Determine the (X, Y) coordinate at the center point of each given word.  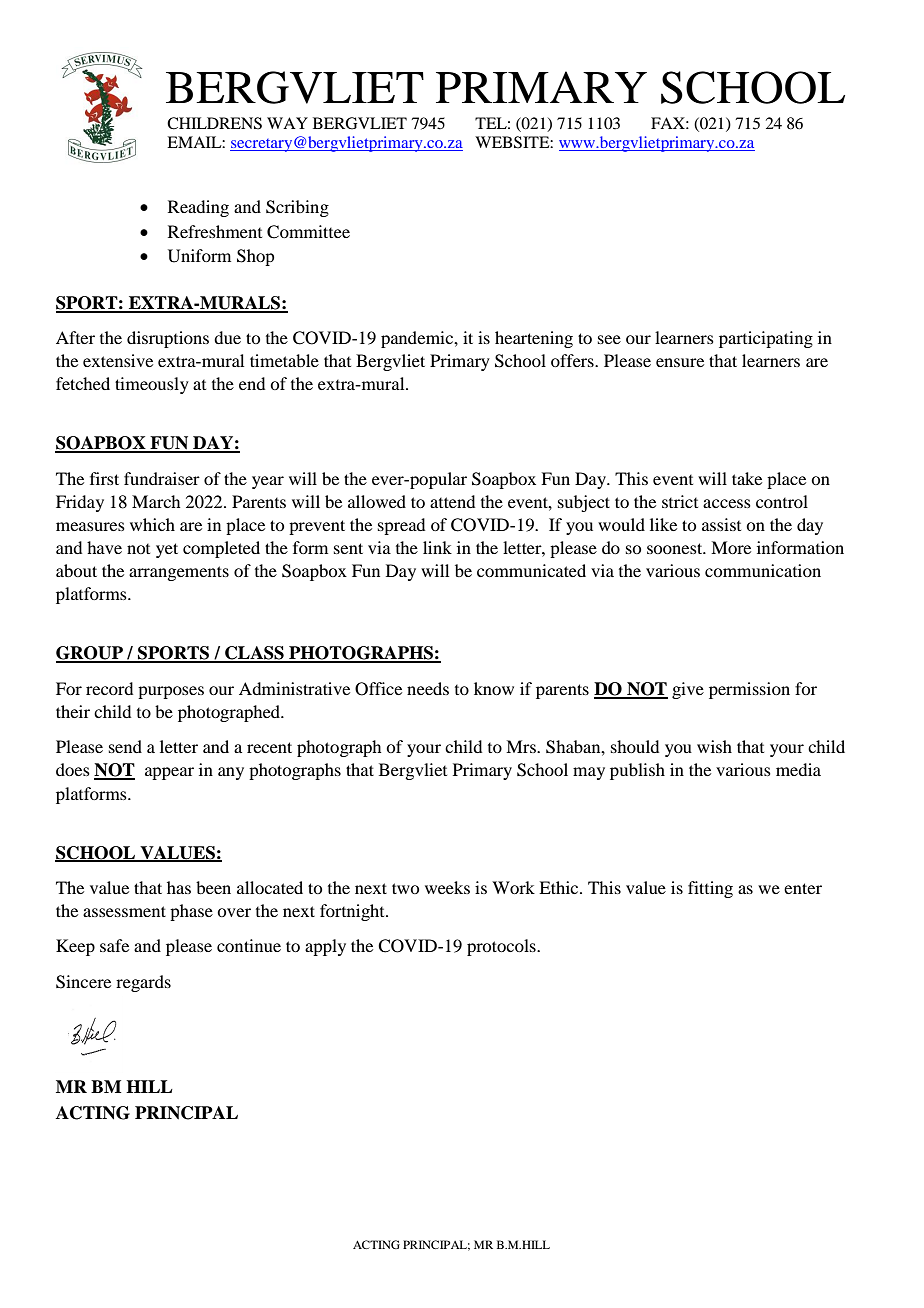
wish (714, 746)
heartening (534, 339)
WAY (287, 123)
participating (766, 339)
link (437, 547)
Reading (198, 208)
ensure (680, 362)
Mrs (522, 746)
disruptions (168, 339)
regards (143, 983)
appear (169, 773)
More (731, 547)
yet (167, 550)
